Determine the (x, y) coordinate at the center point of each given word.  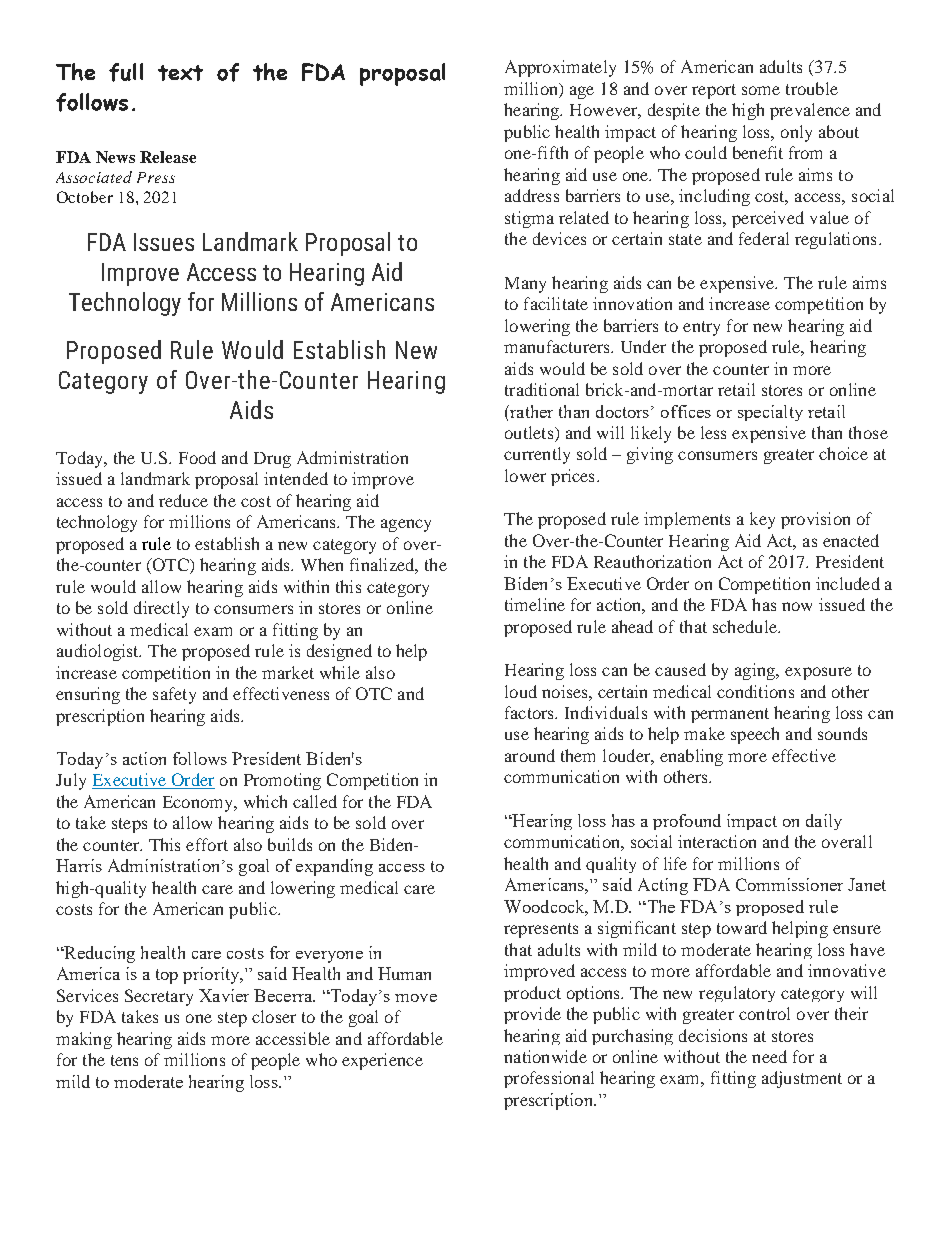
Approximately (560, 68)
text (180, 73)
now (797, 606)
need (769, 1056)
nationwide (545, 1056)
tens (124, 1060)
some (761, 90)
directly (161, 609)
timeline (535, 604)
